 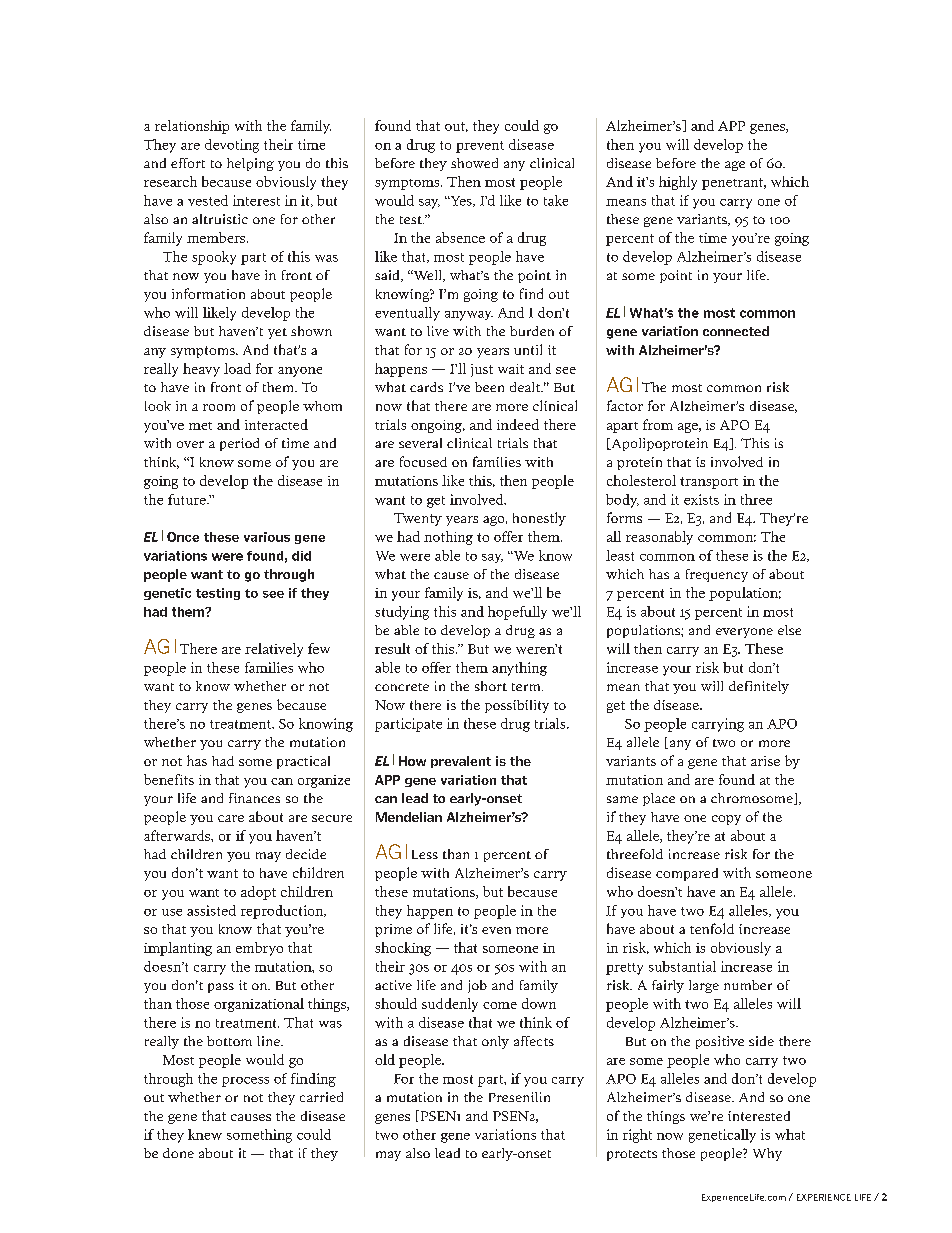 What do you see at coordinates (495, 1042) in the screenshot?
I see `only` at bounding box center [495, 1042].
